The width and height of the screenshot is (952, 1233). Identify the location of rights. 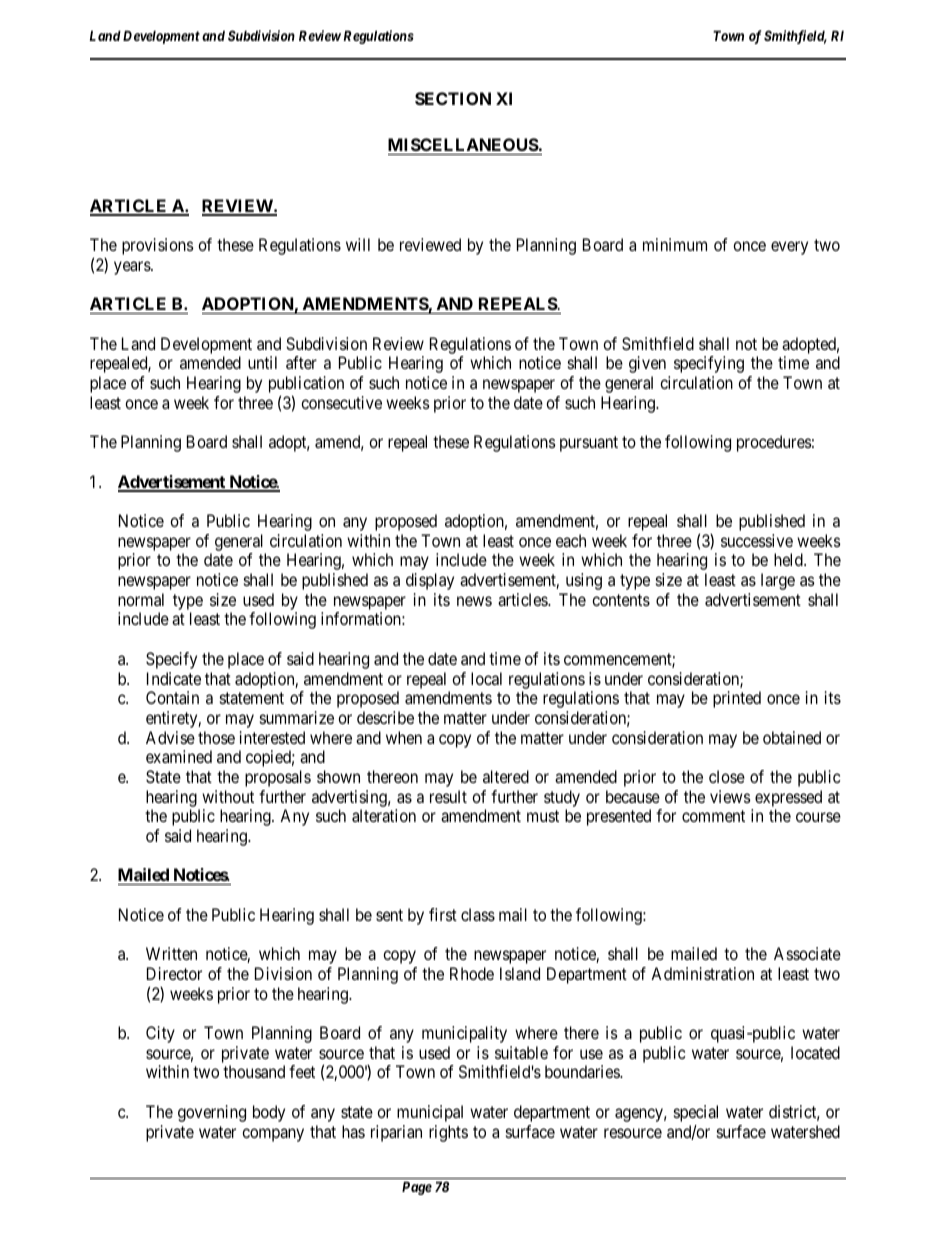
(448, 1133).
